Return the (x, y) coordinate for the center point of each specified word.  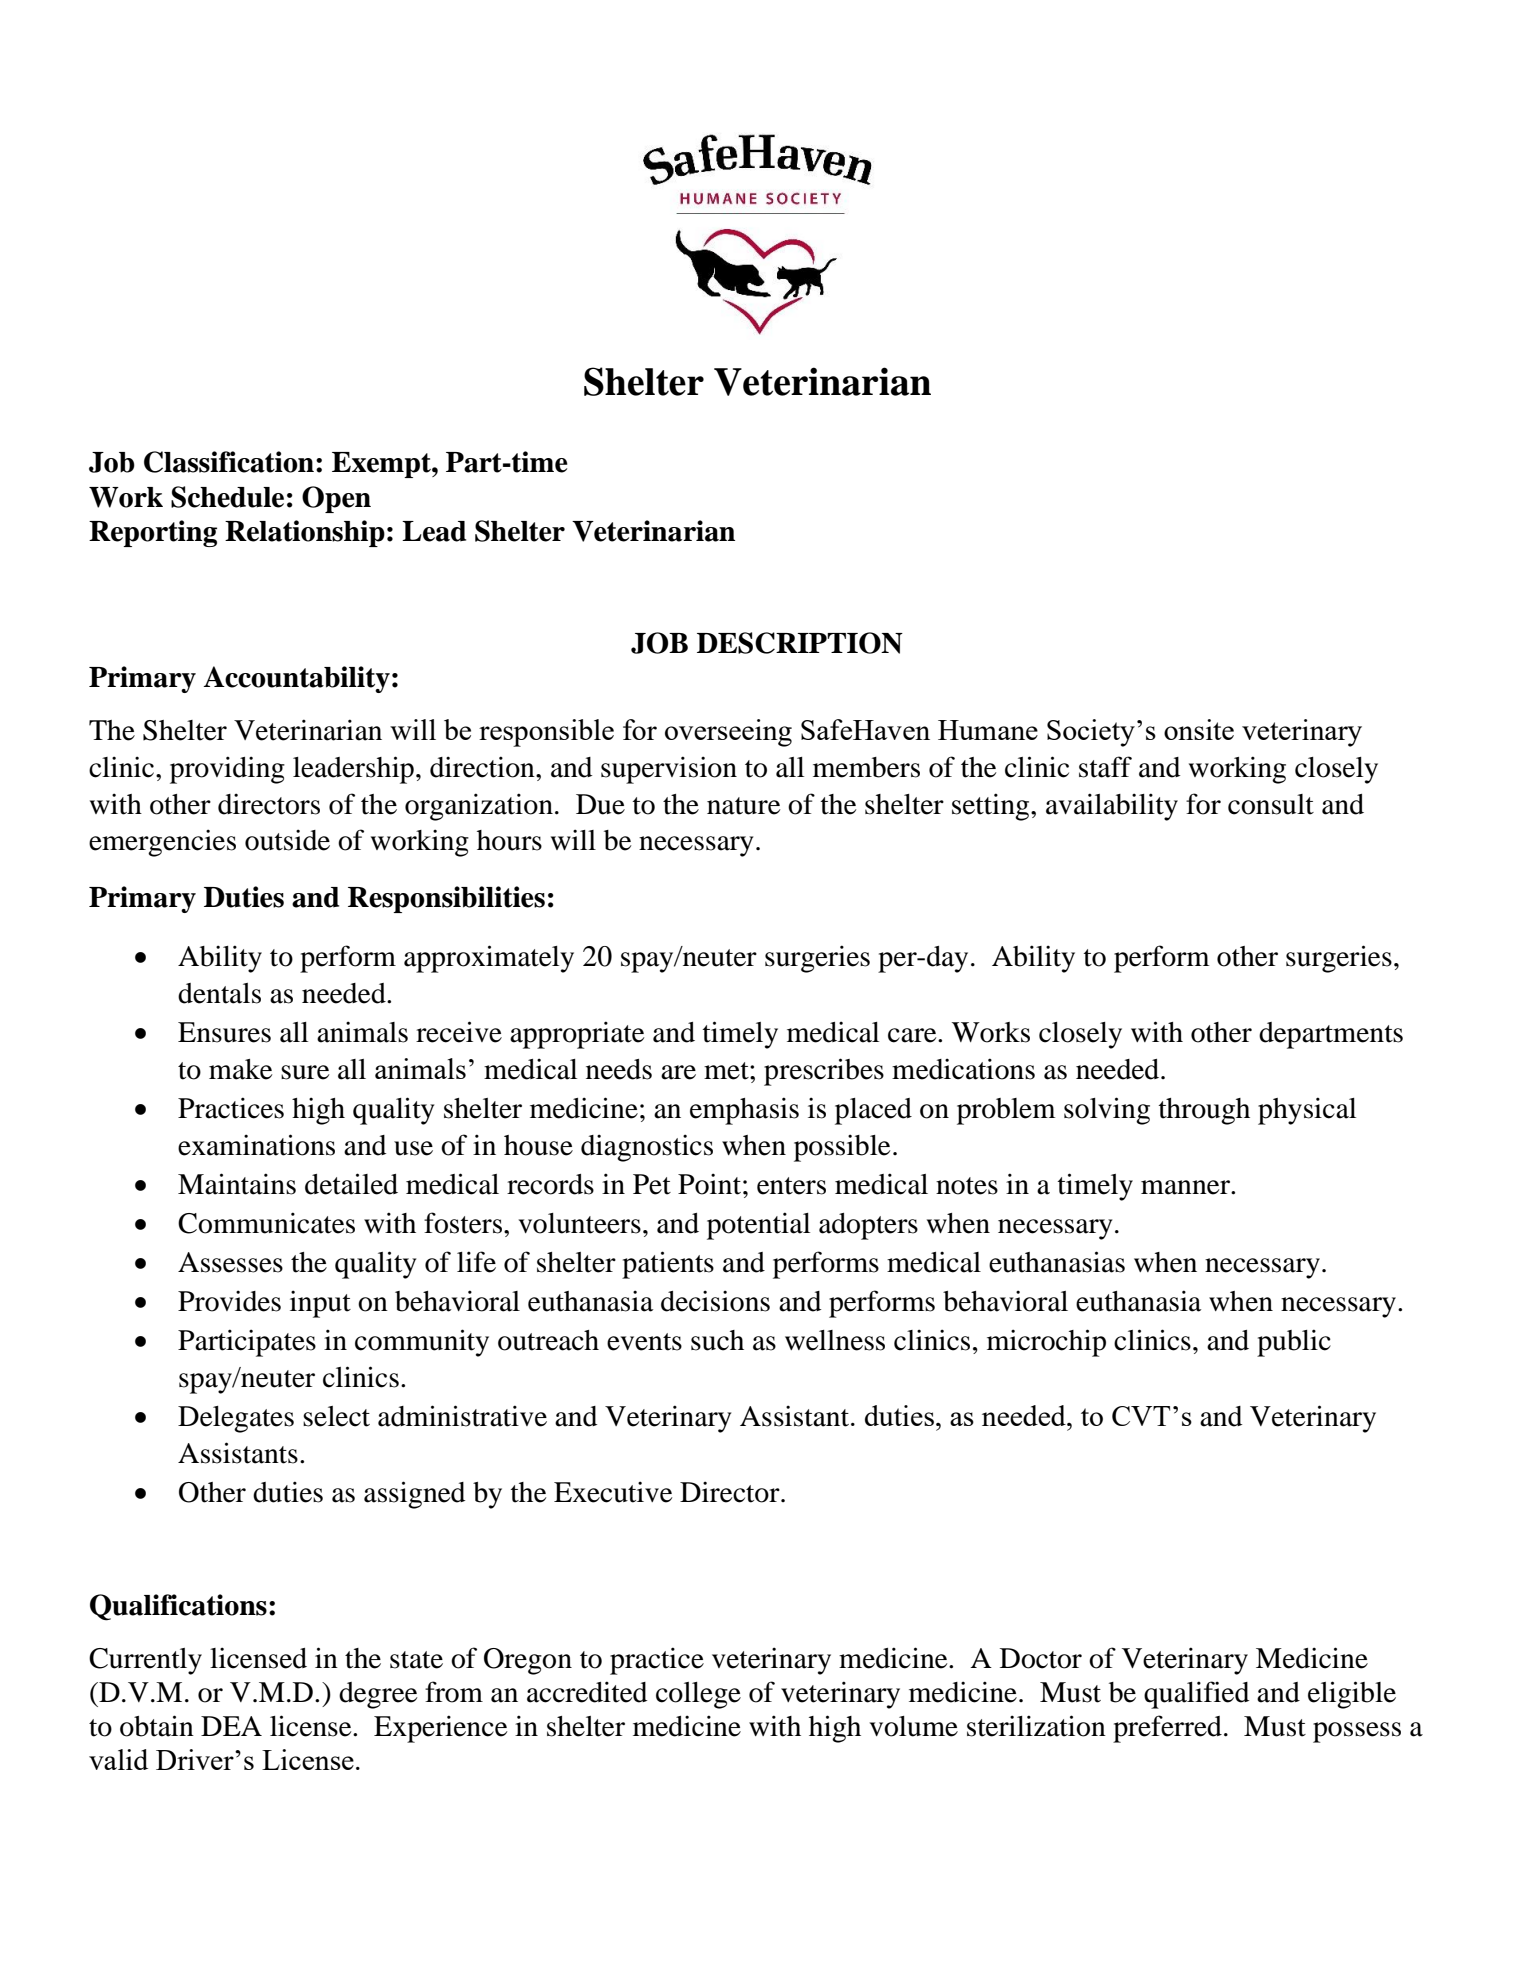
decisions (715, 1301)
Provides (229, 1301)
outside (287, 840)
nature (743, 806)
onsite (1199, 729)
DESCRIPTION (800, 643)
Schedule (227, 497)
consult (1271, 804)
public (1294, 1343)
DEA (231, 1726)
